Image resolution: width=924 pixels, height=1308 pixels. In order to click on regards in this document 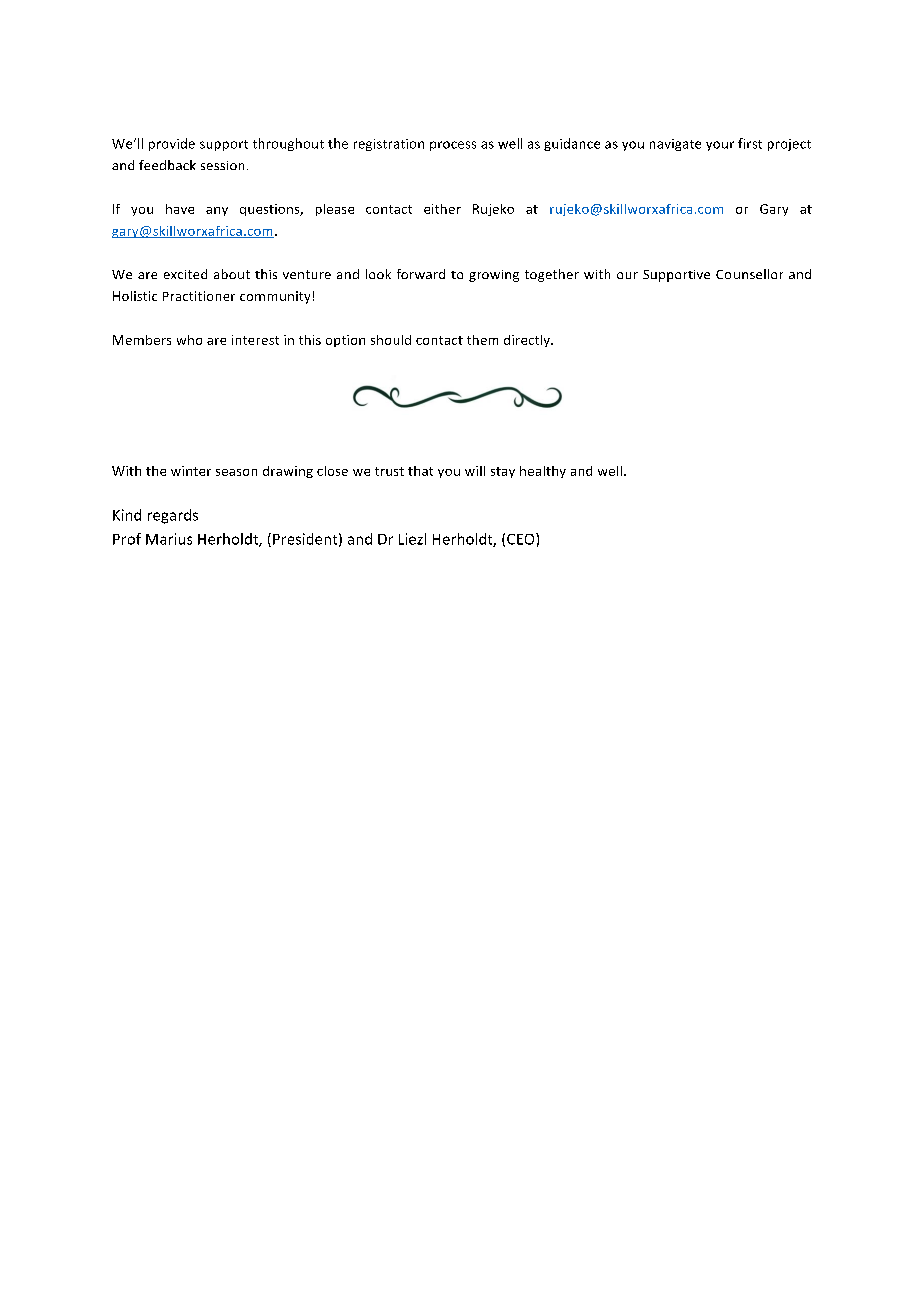, I will do `click(173, 516)`.
